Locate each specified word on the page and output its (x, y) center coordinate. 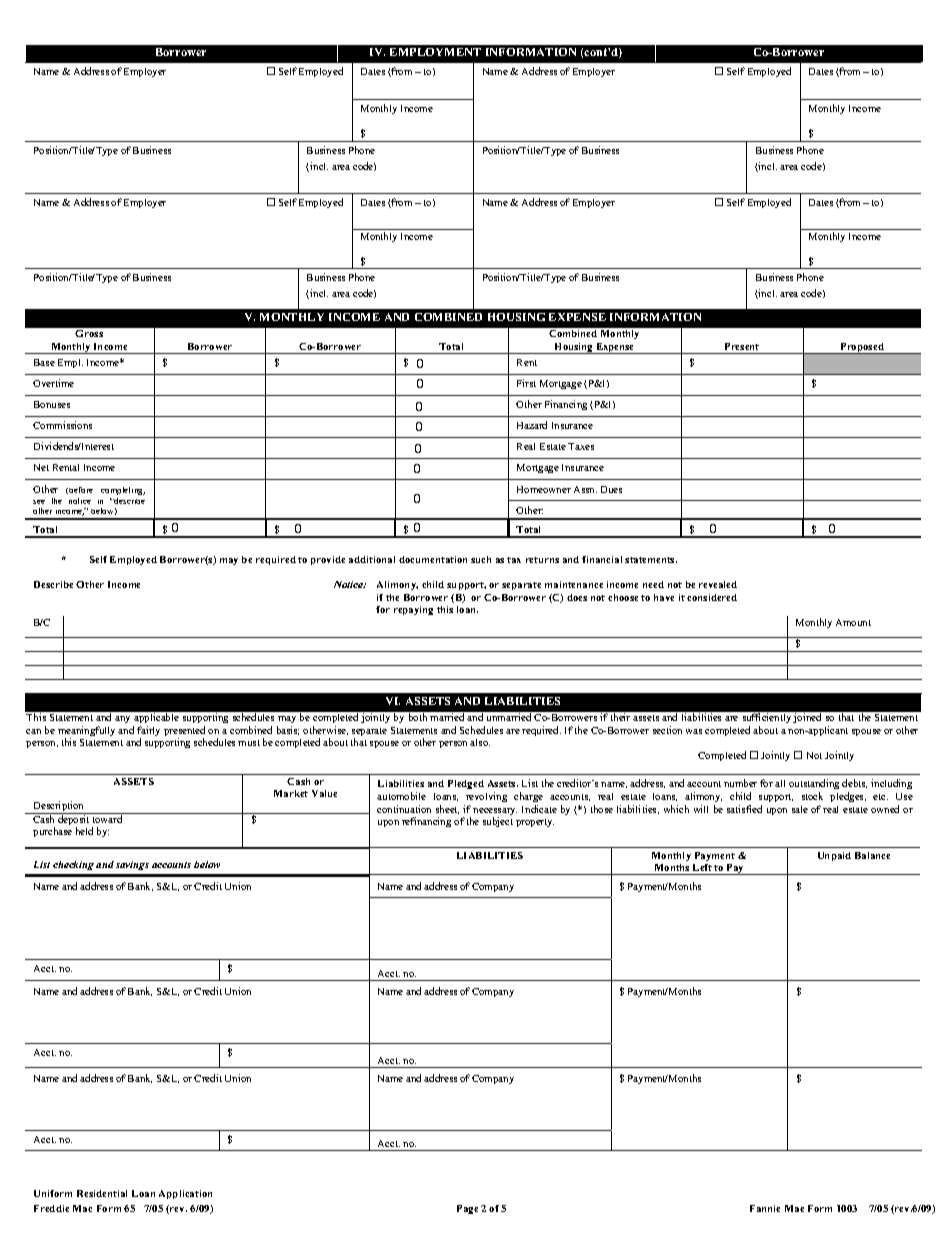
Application (185, 1194)
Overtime (53, 383)
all (780, 783)
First (526, 383)
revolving (486, 797)
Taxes (581, 446)
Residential (102, 1193)
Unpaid (834, 856)
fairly (148, 732)
